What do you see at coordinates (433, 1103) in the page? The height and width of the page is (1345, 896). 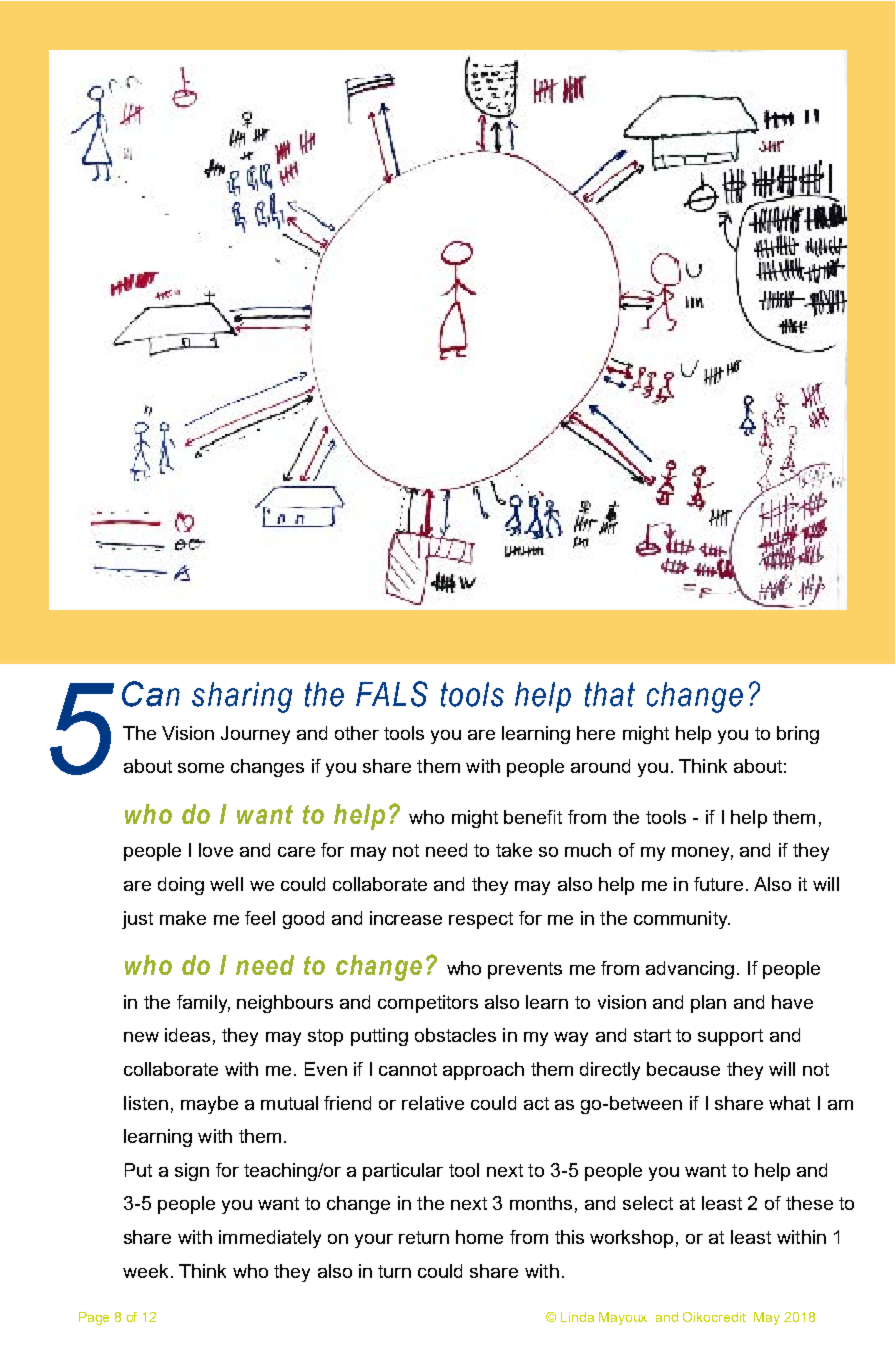 I see `relative` at bounding box center [433, 1103].
